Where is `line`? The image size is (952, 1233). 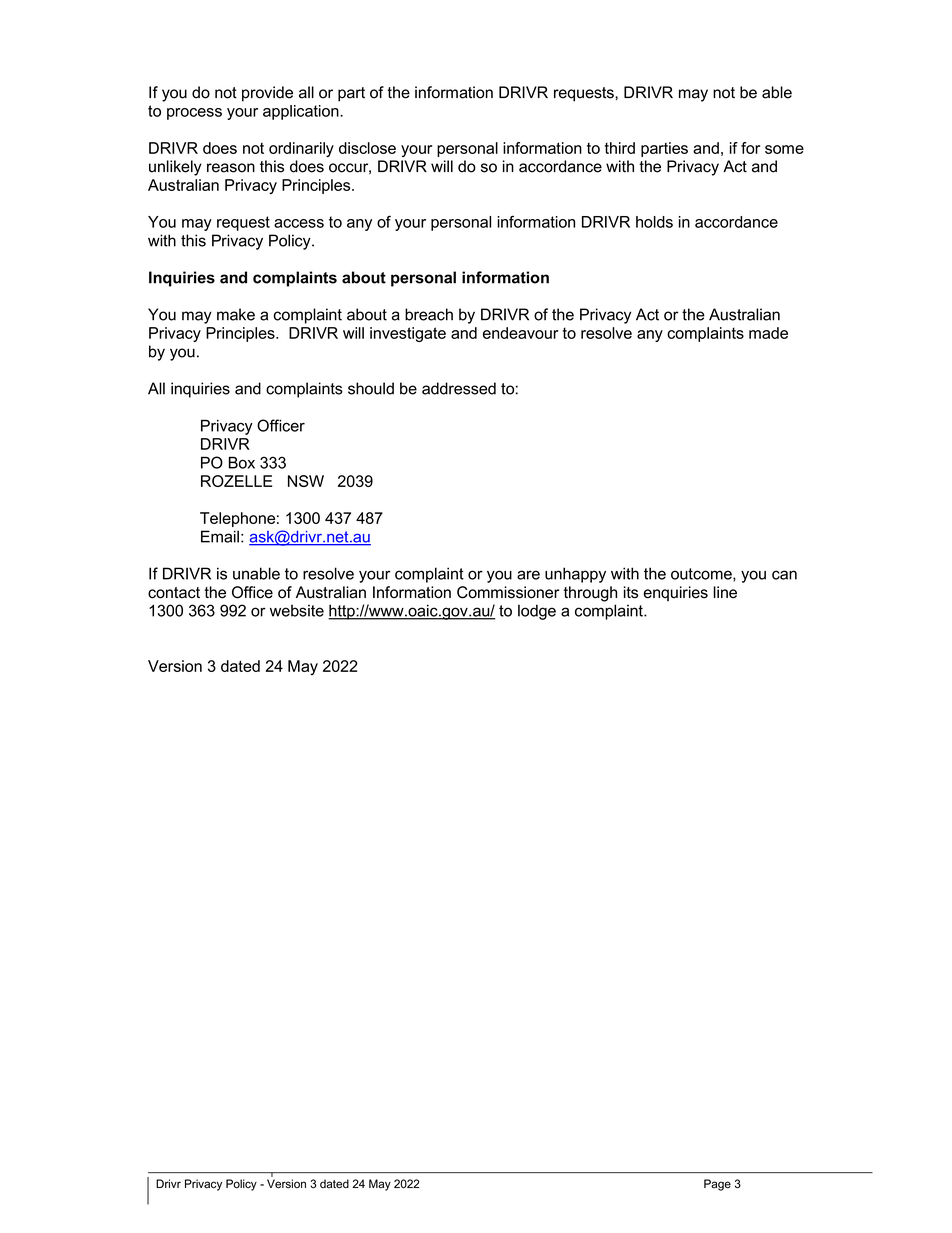 line is located at coordinates (725, 592).
